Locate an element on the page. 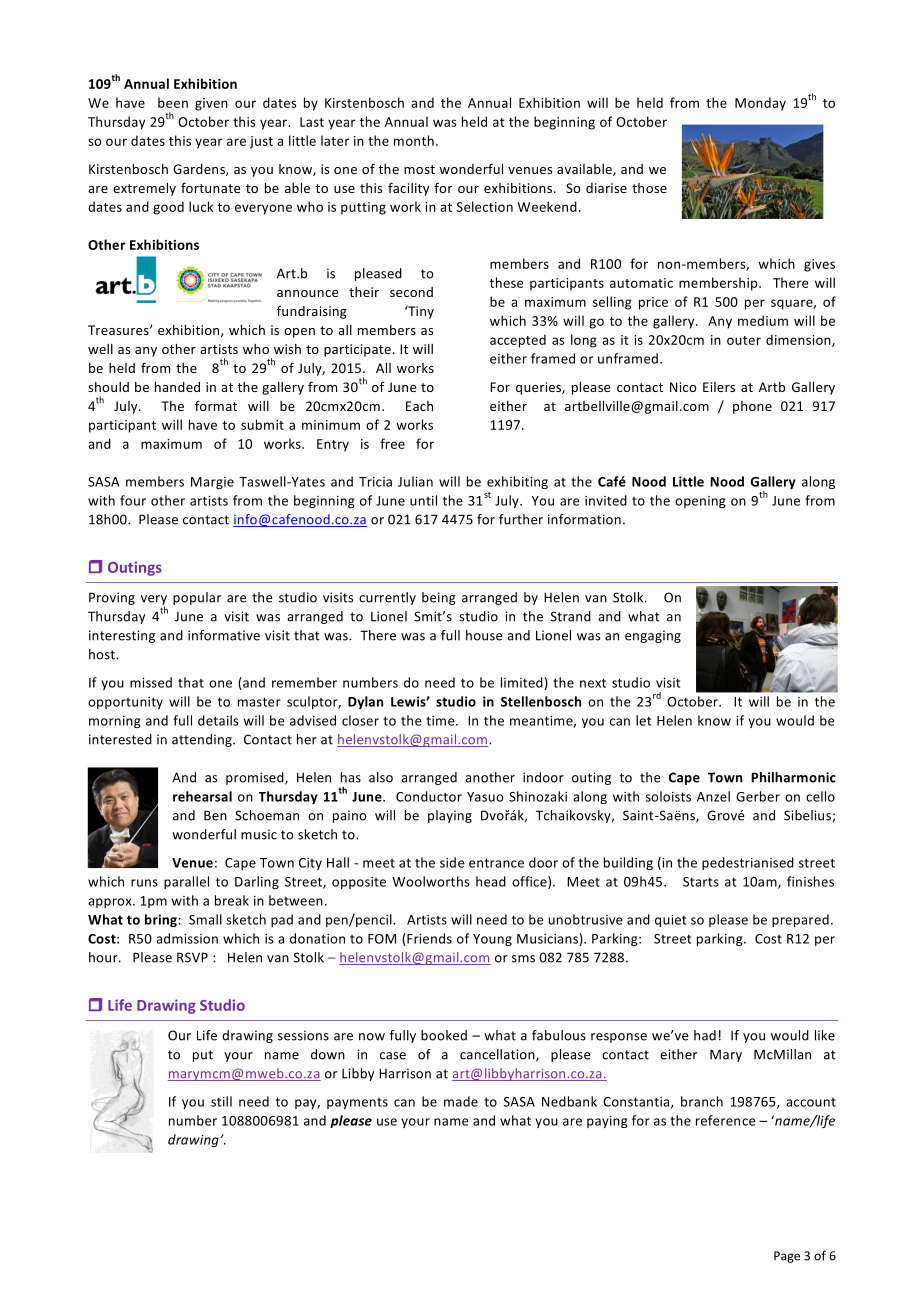  parallel is located at coordinates (186, 882).
